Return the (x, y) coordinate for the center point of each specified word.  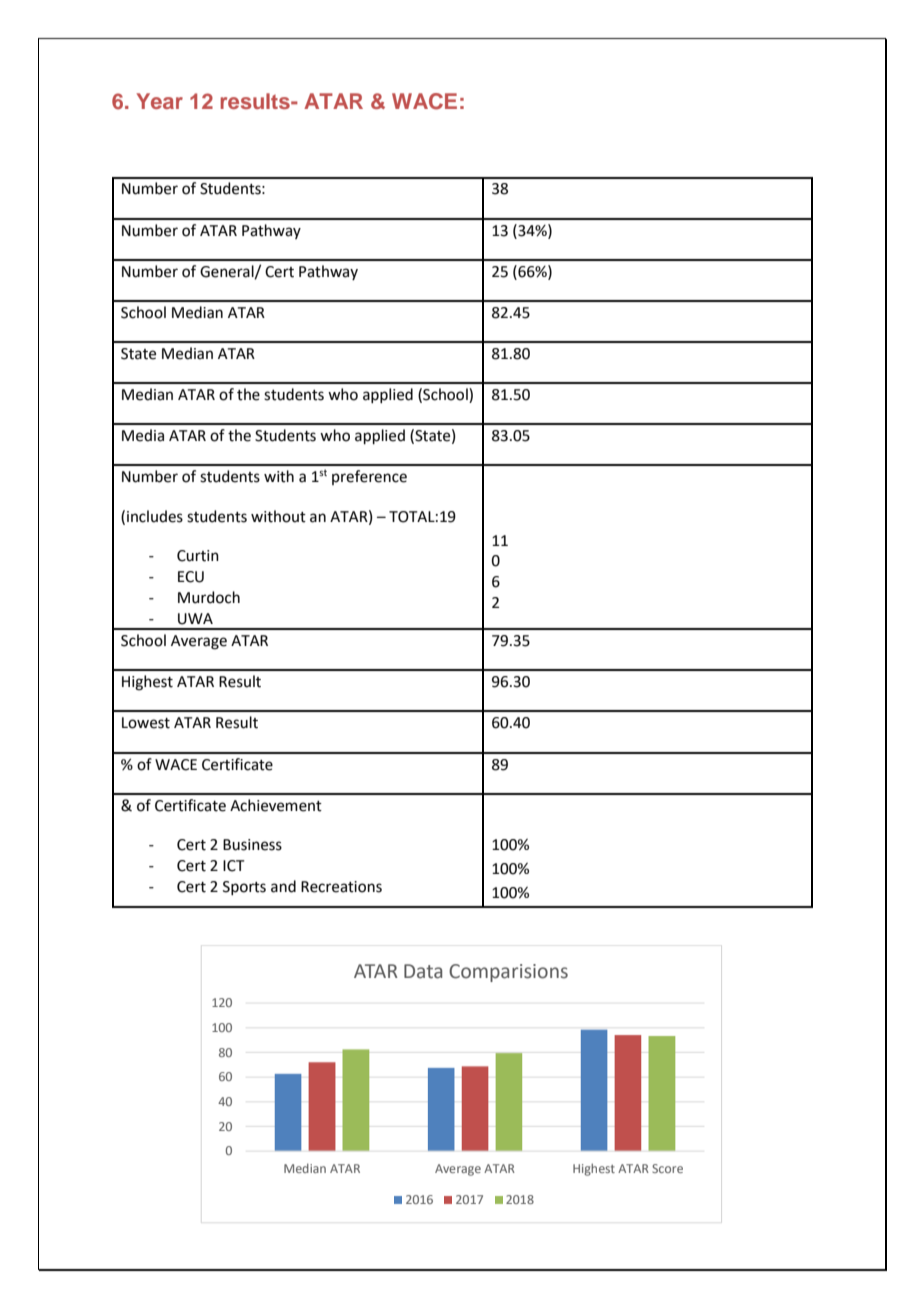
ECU (191, 577)
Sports (244, 888)
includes (155, 516)
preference (369, 477)
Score (667, 1168)
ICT (234, 866)
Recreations (341, 887)
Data (423, 971)
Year (159, 101)
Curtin (198, 556)
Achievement (276, 805)
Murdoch (209, 597)
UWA (195, 619)
